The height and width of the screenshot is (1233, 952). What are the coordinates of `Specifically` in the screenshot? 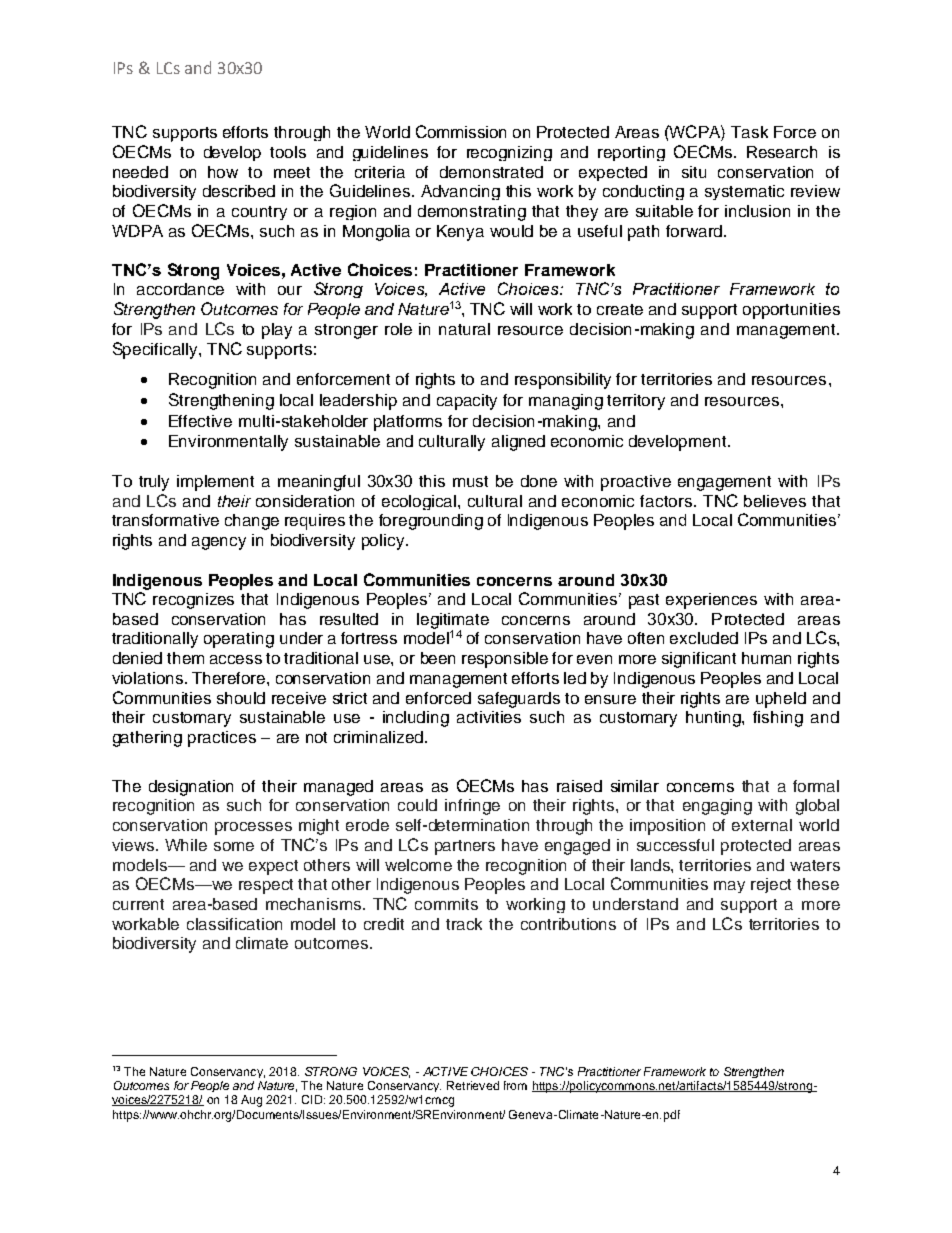 It's located at (156, 350).
